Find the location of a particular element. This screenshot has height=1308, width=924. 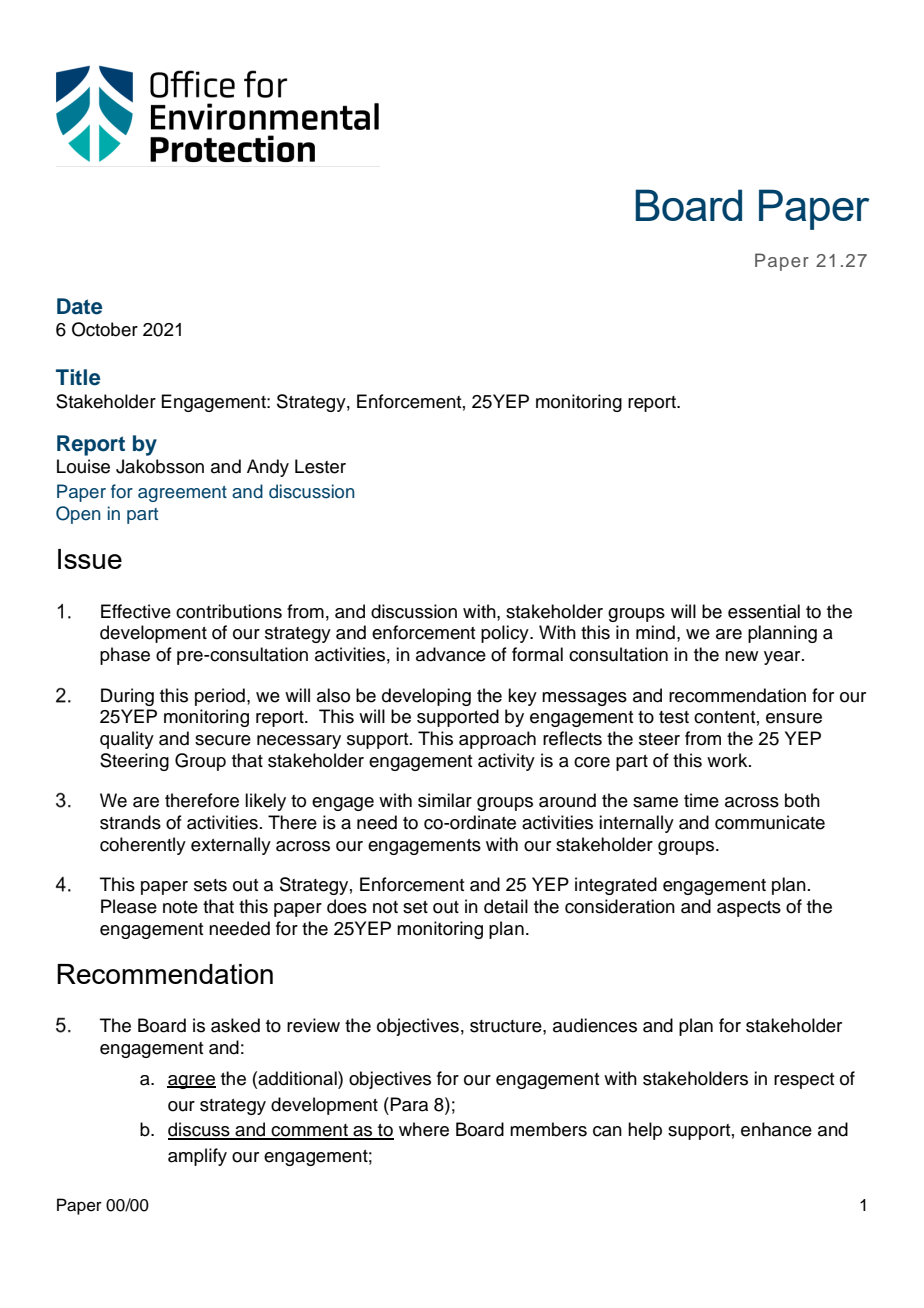

mind is located at coordinates (655, 632).
